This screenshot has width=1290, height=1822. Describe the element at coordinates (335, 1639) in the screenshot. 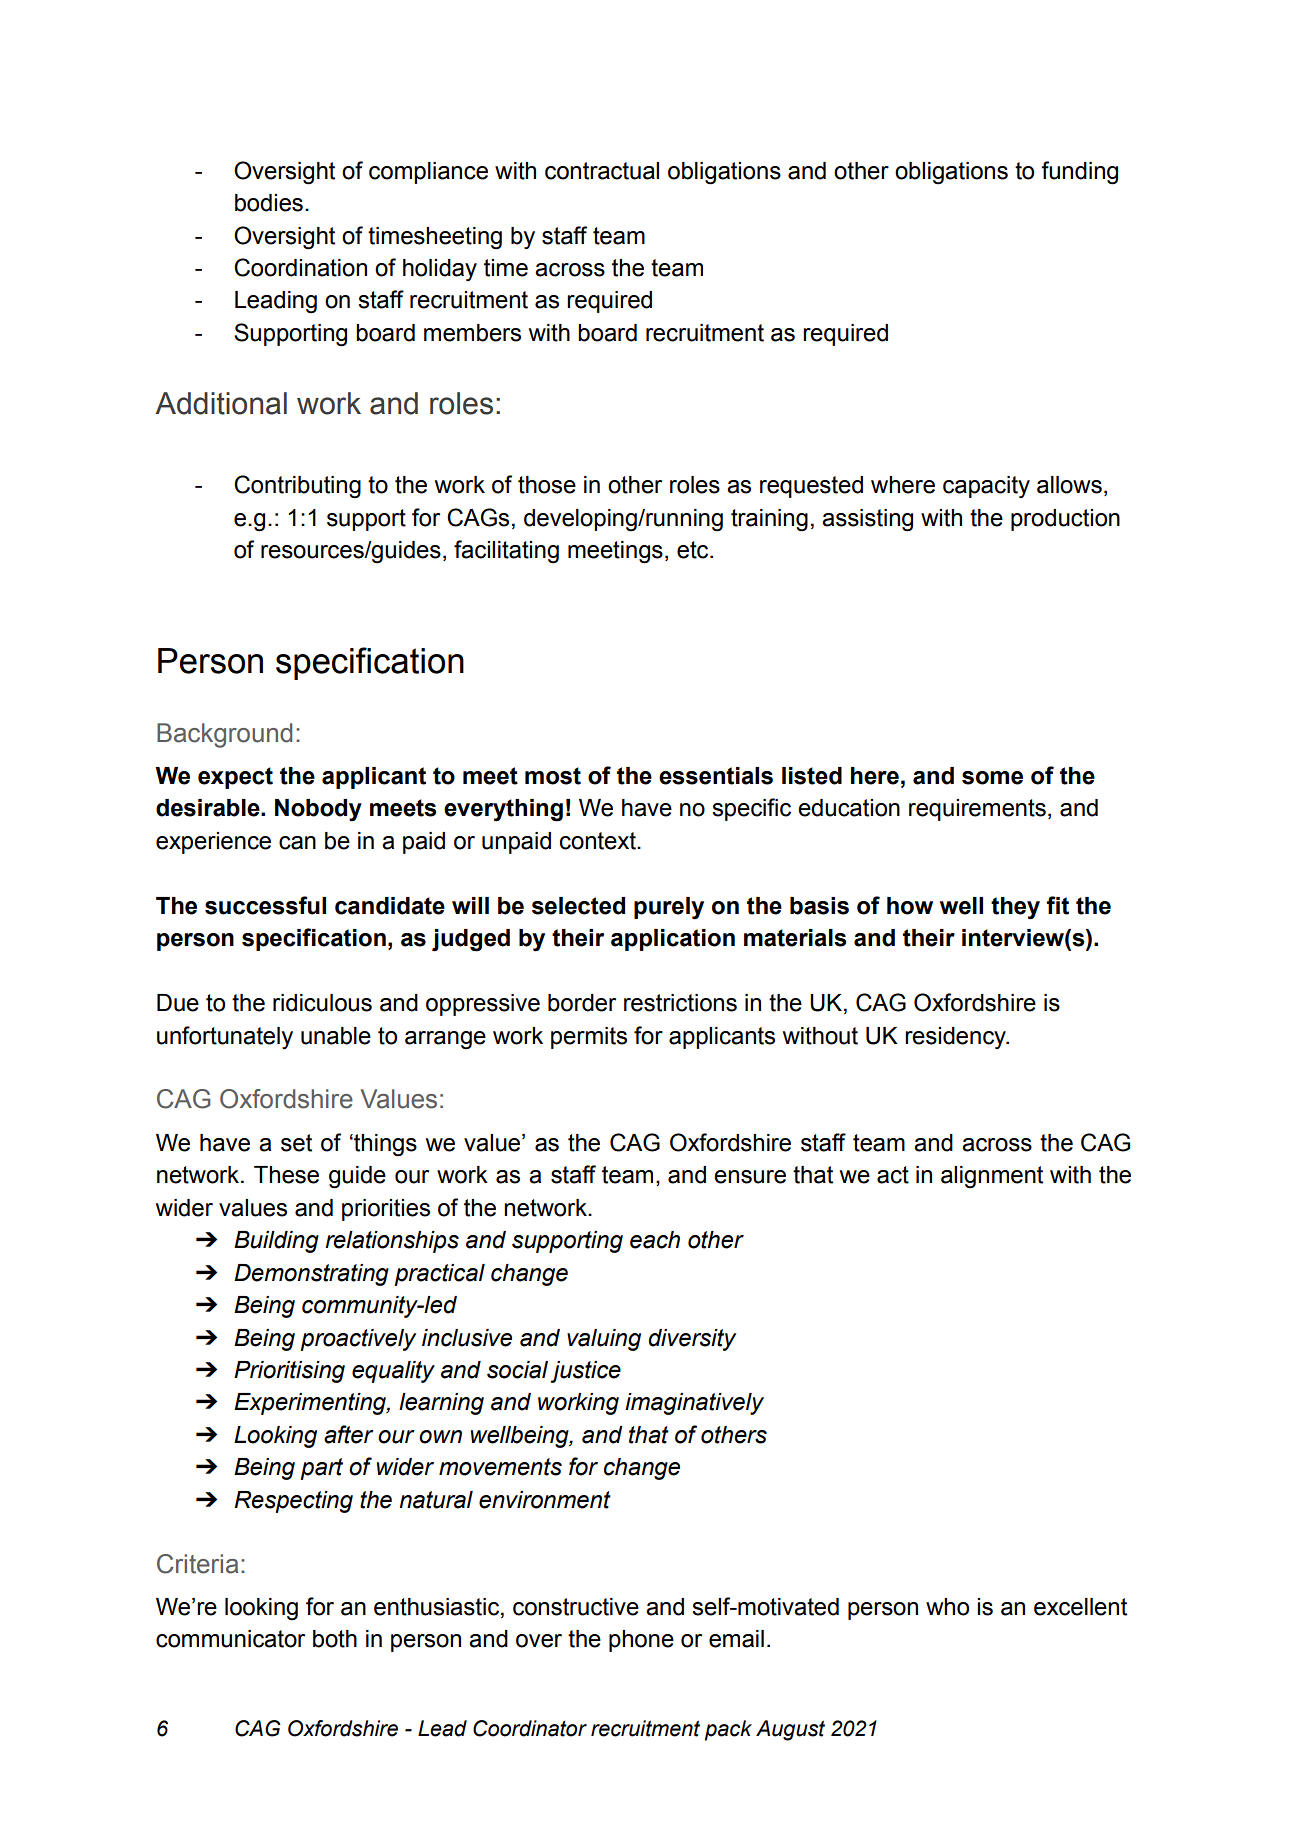

I see `both` at that location.
